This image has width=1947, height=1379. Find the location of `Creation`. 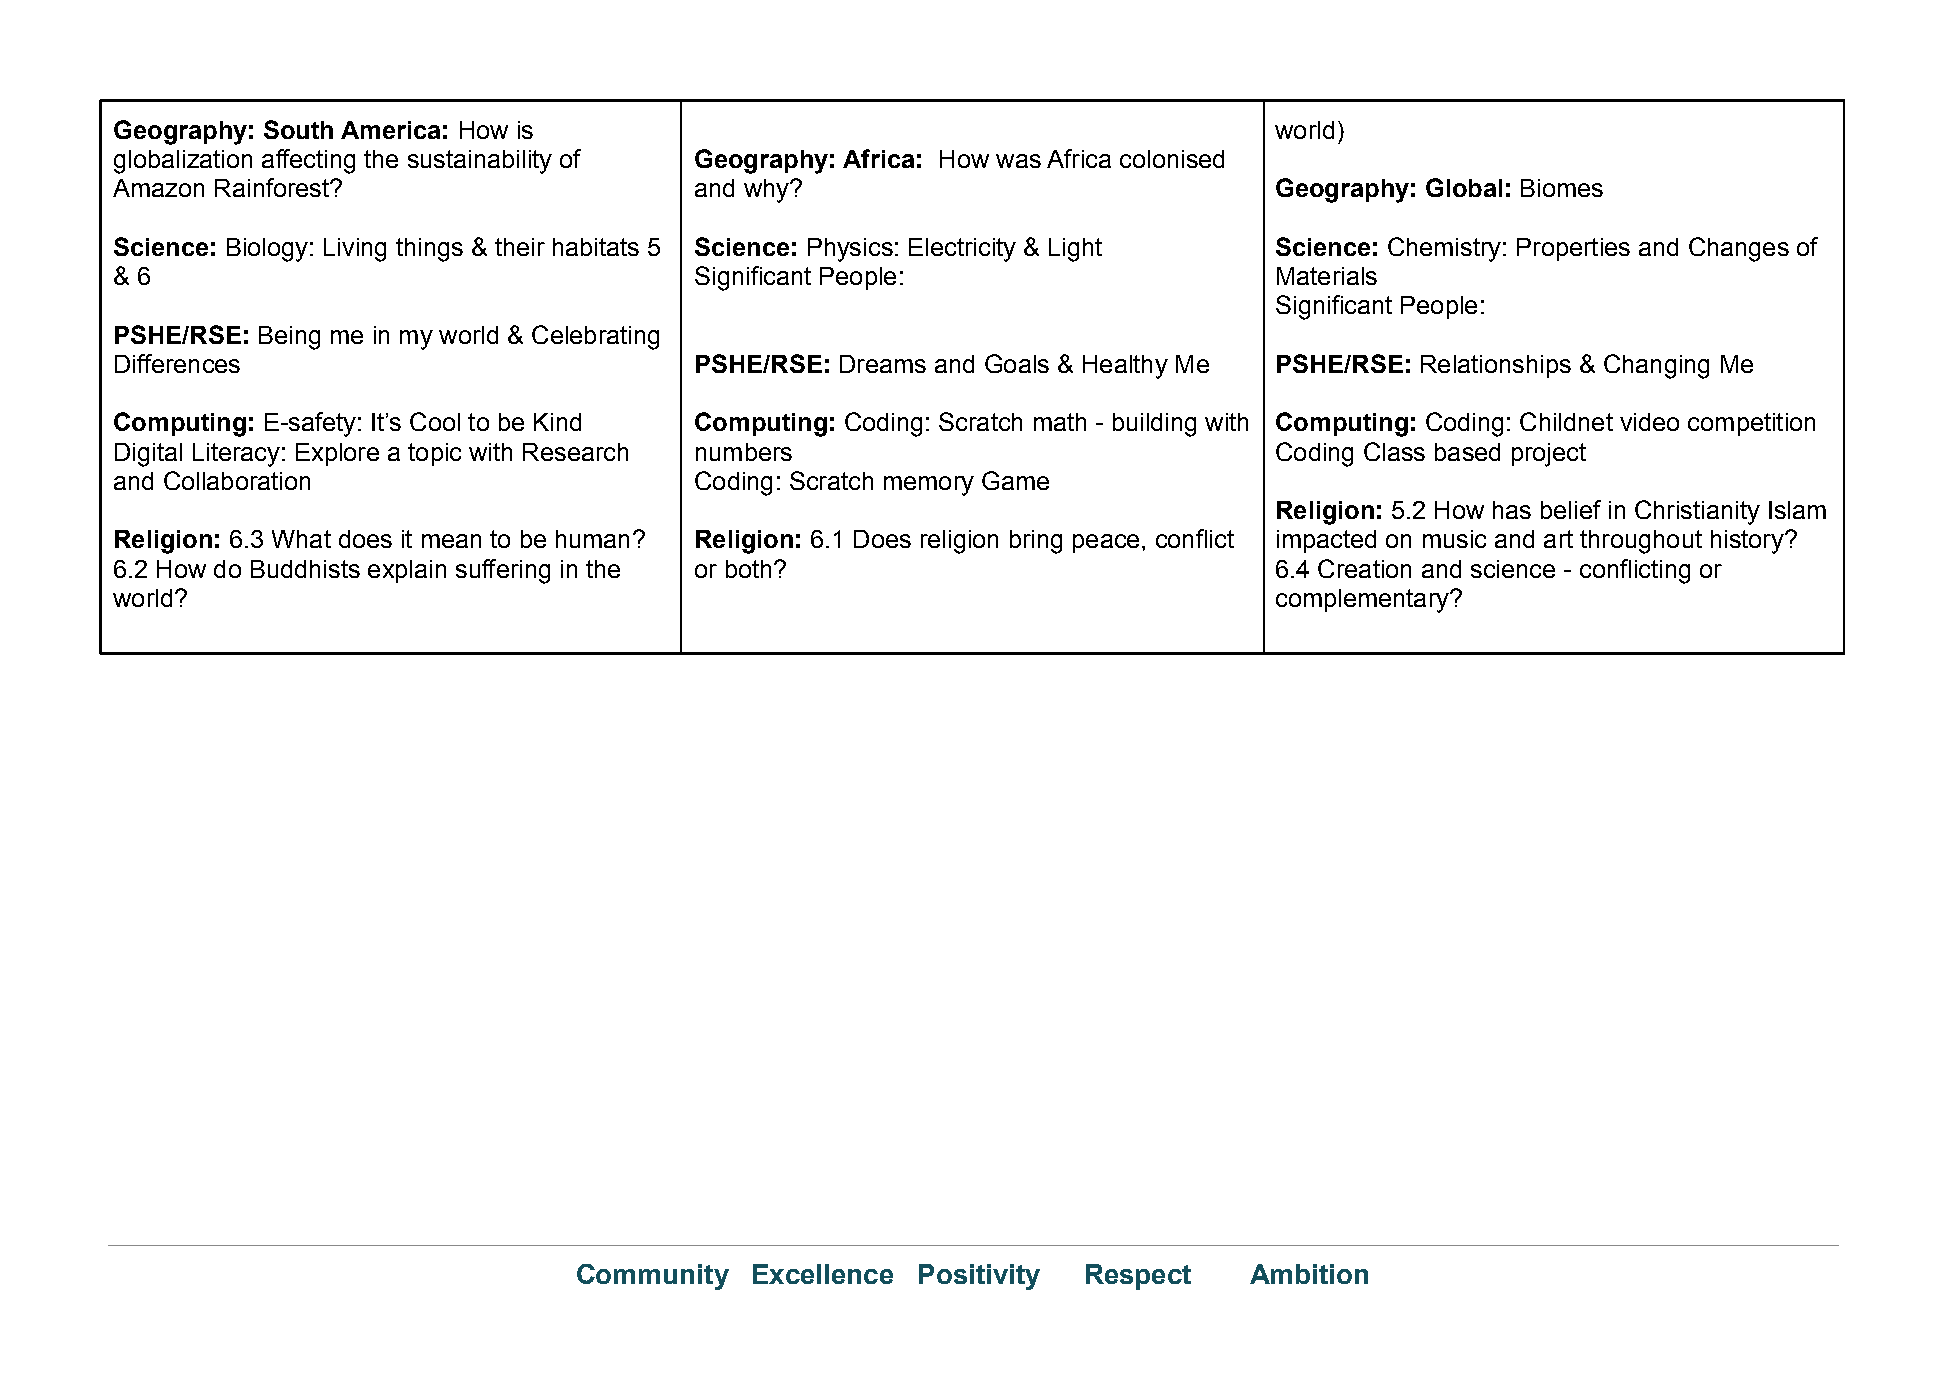

Creation is located at coordinates (1364, 568).
